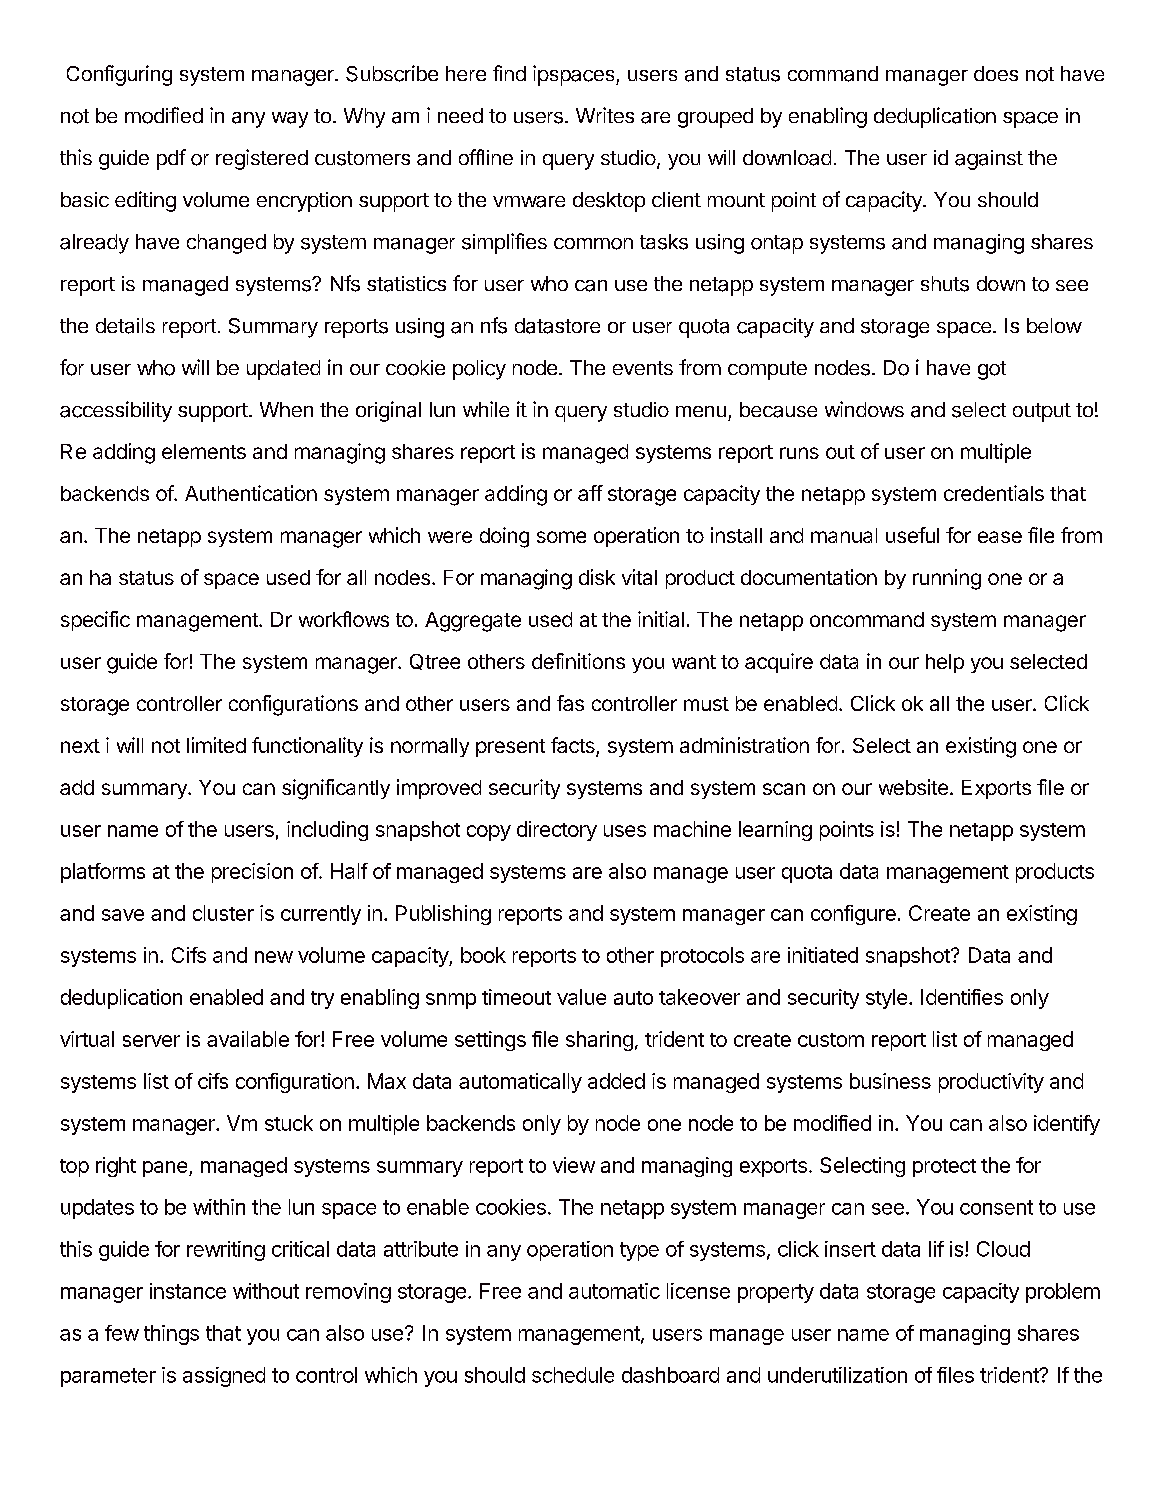 Image resolution: width=1168 pixels, height=1511 pixels. Describe the element at coordinates (574, 746) in the page. I see `facts` at that location.
